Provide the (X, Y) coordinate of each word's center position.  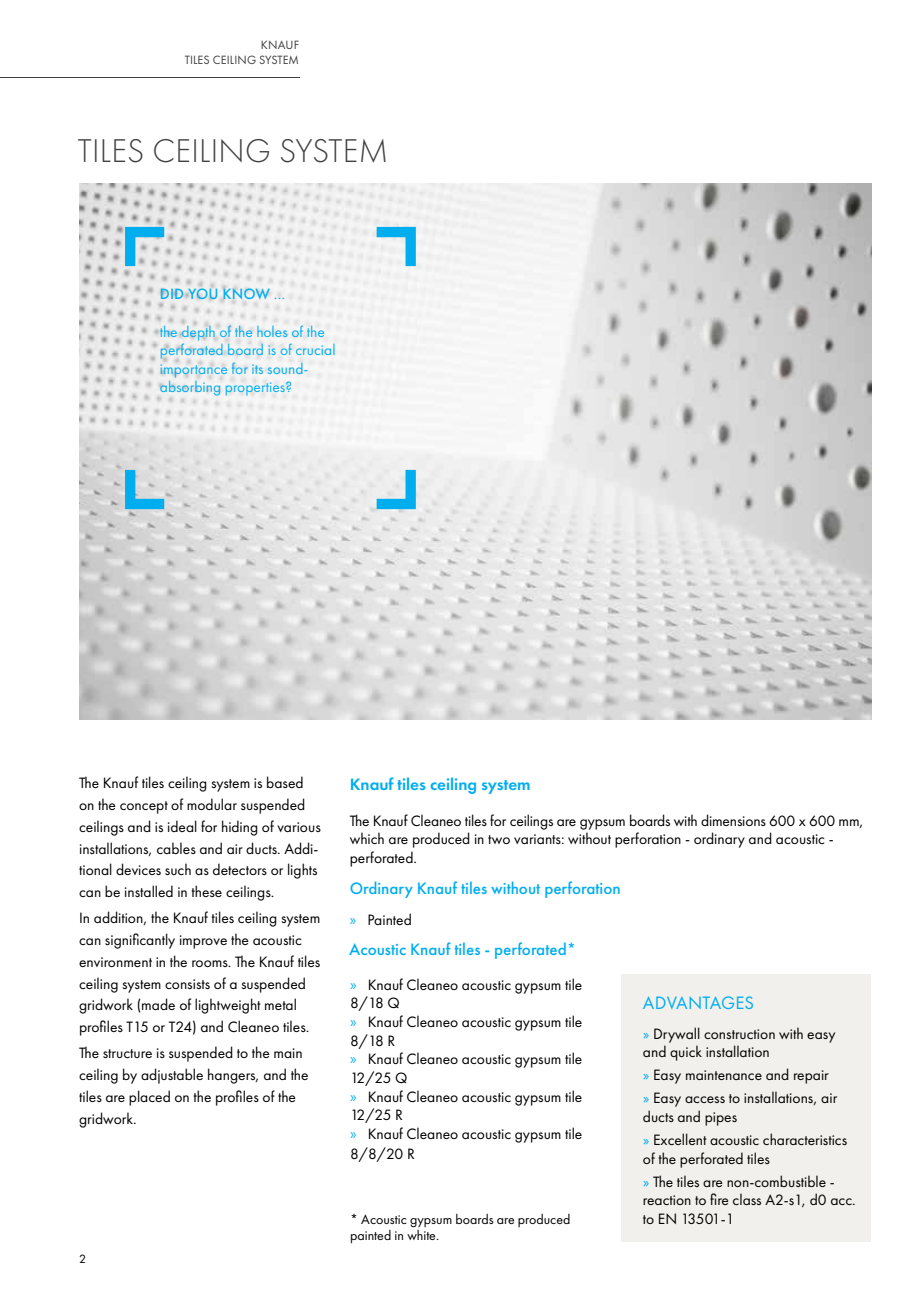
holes (272, 331)
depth (197, 333)
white (422, 1235)
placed (149, 1098)
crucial (315, 349)
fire (719, 1199)
